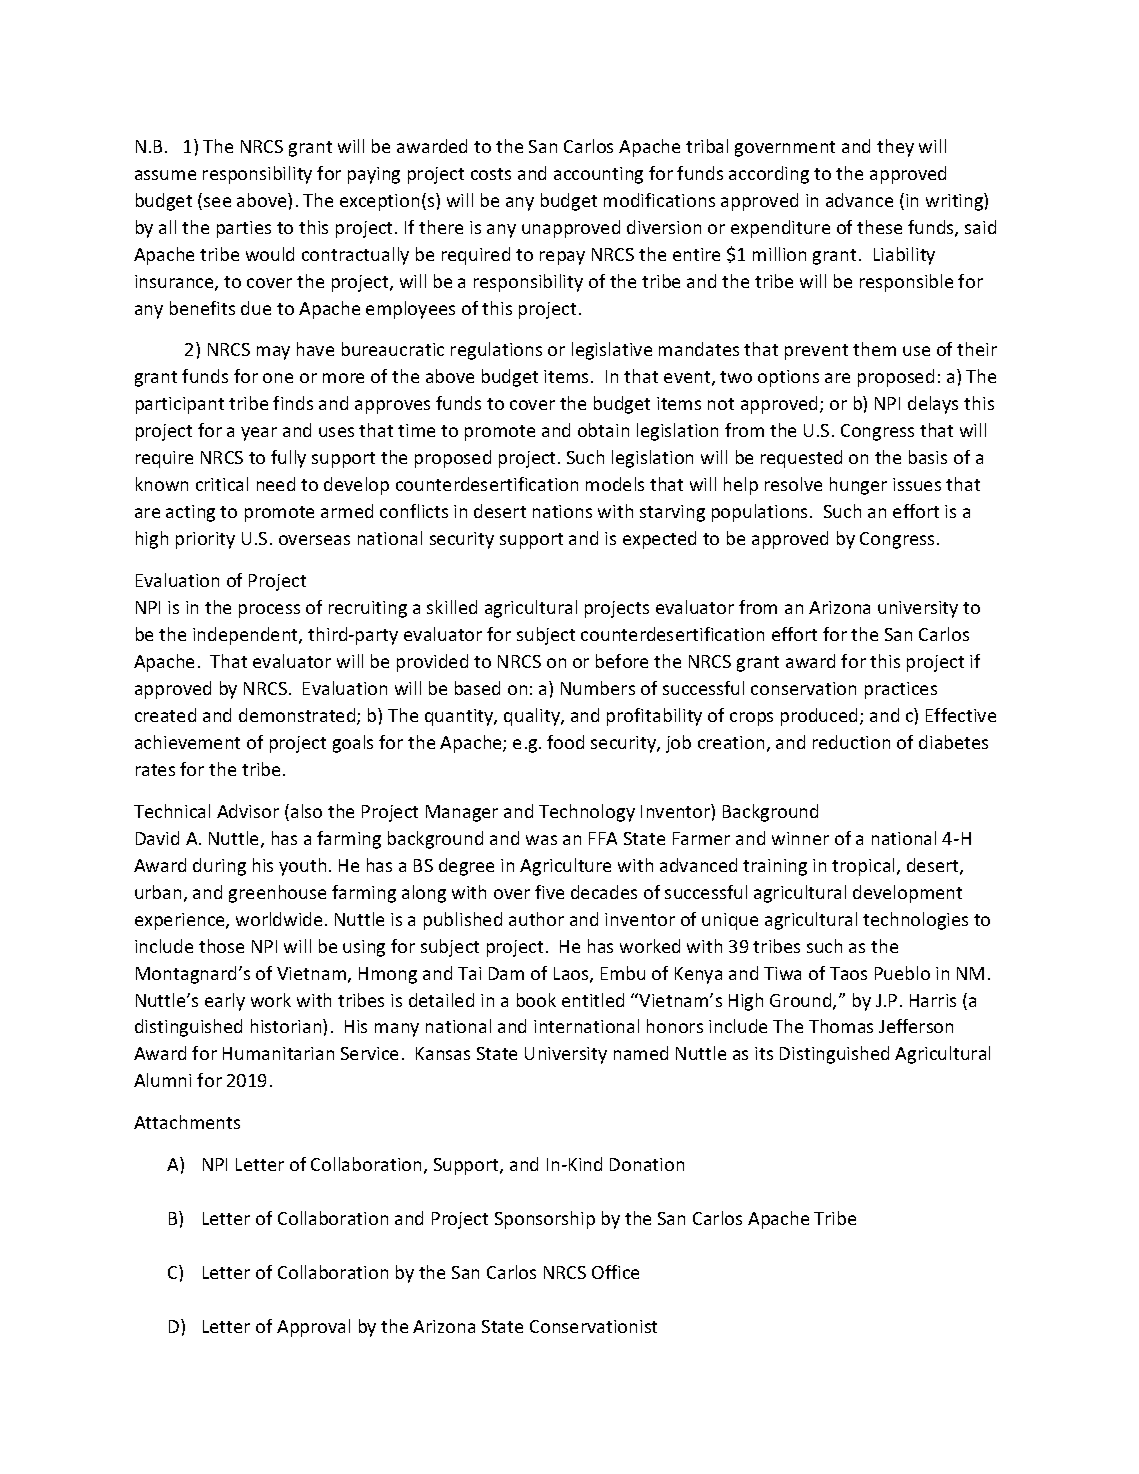  I want to click on hunger, so click(858, 486).
